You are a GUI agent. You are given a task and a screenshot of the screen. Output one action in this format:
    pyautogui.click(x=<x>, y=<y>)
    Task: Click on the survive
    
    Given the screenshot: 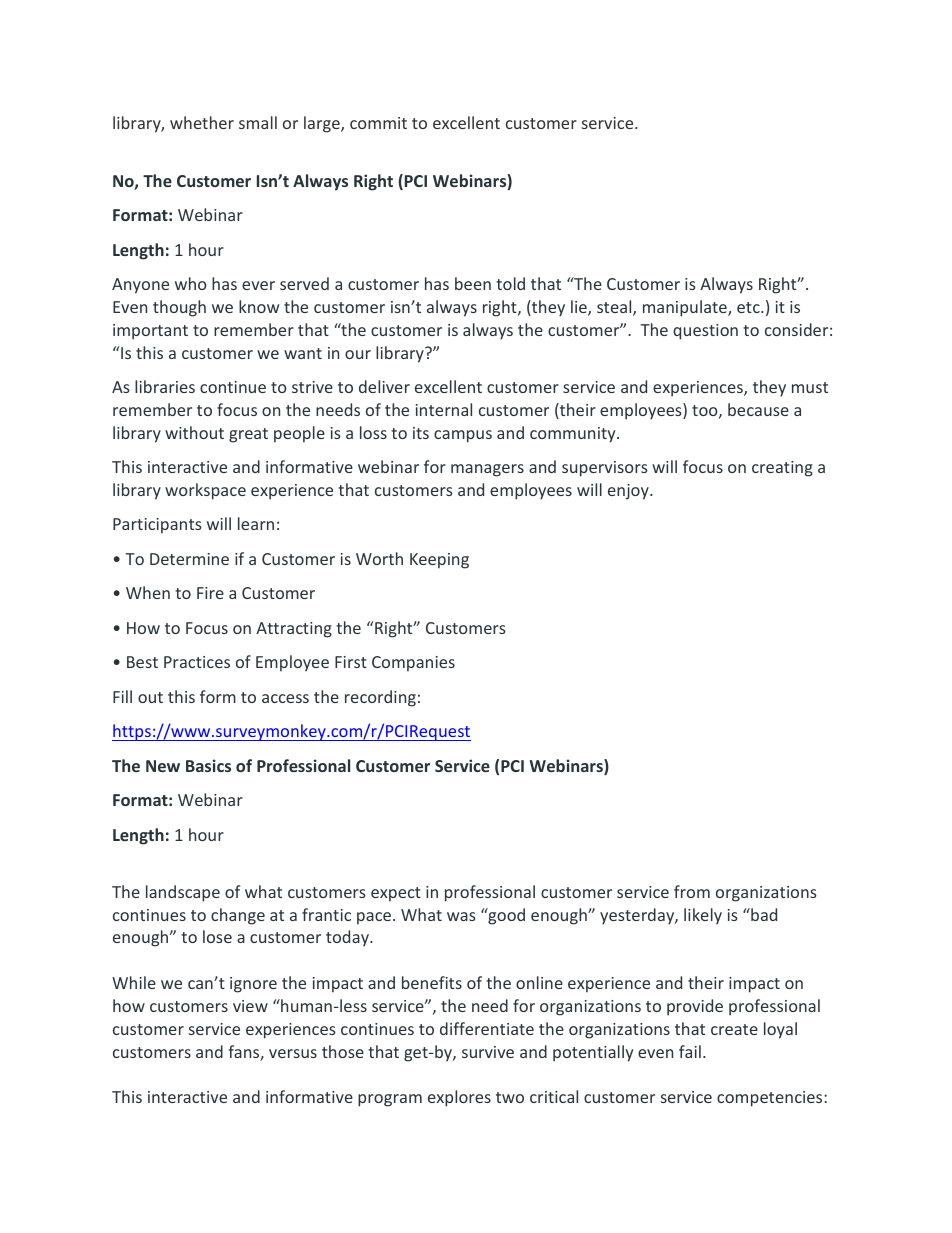 What is the action you would take?
    pyautogui.click(x=488, y=1052)
